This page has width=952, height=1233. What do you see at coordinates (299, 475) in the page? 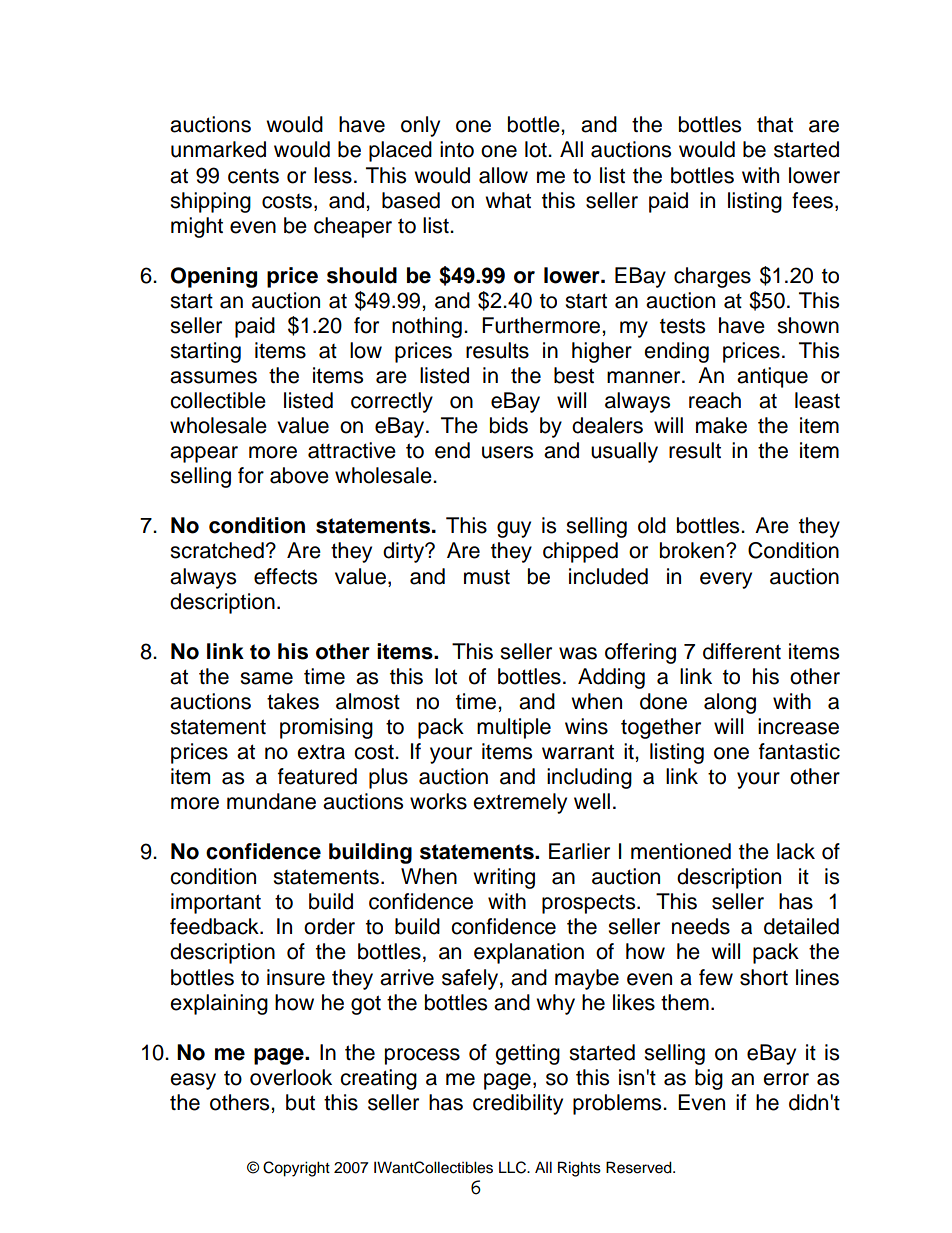
I see `above` at bounding box center [299, 475].
